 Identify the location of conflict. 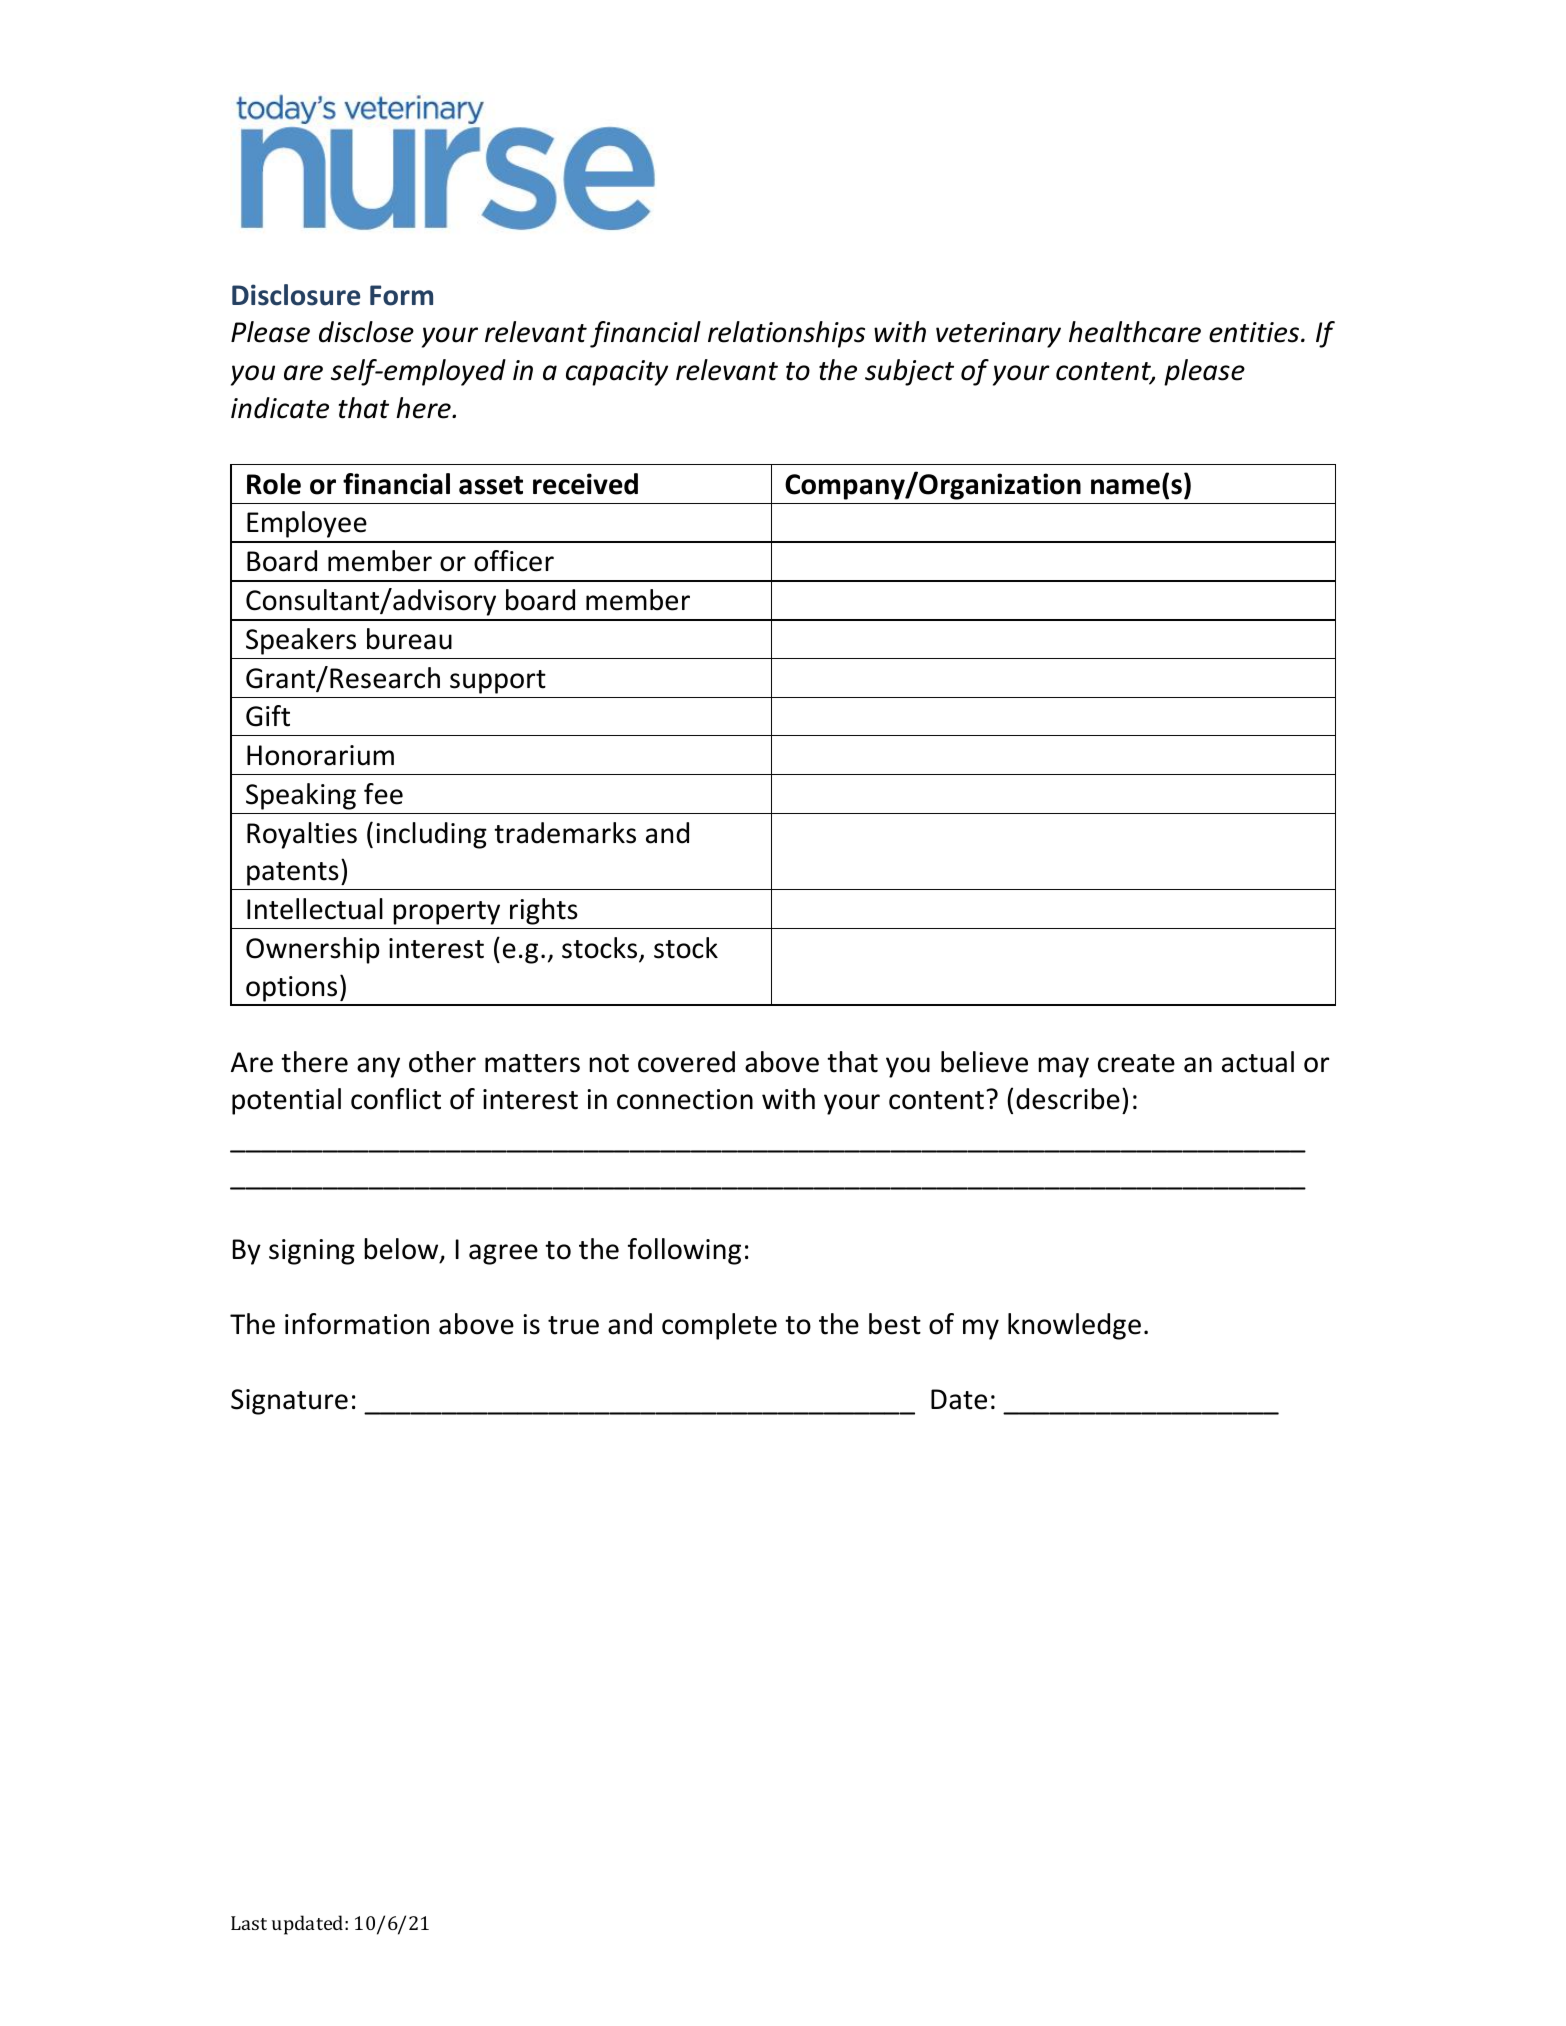
(396, 1099).
